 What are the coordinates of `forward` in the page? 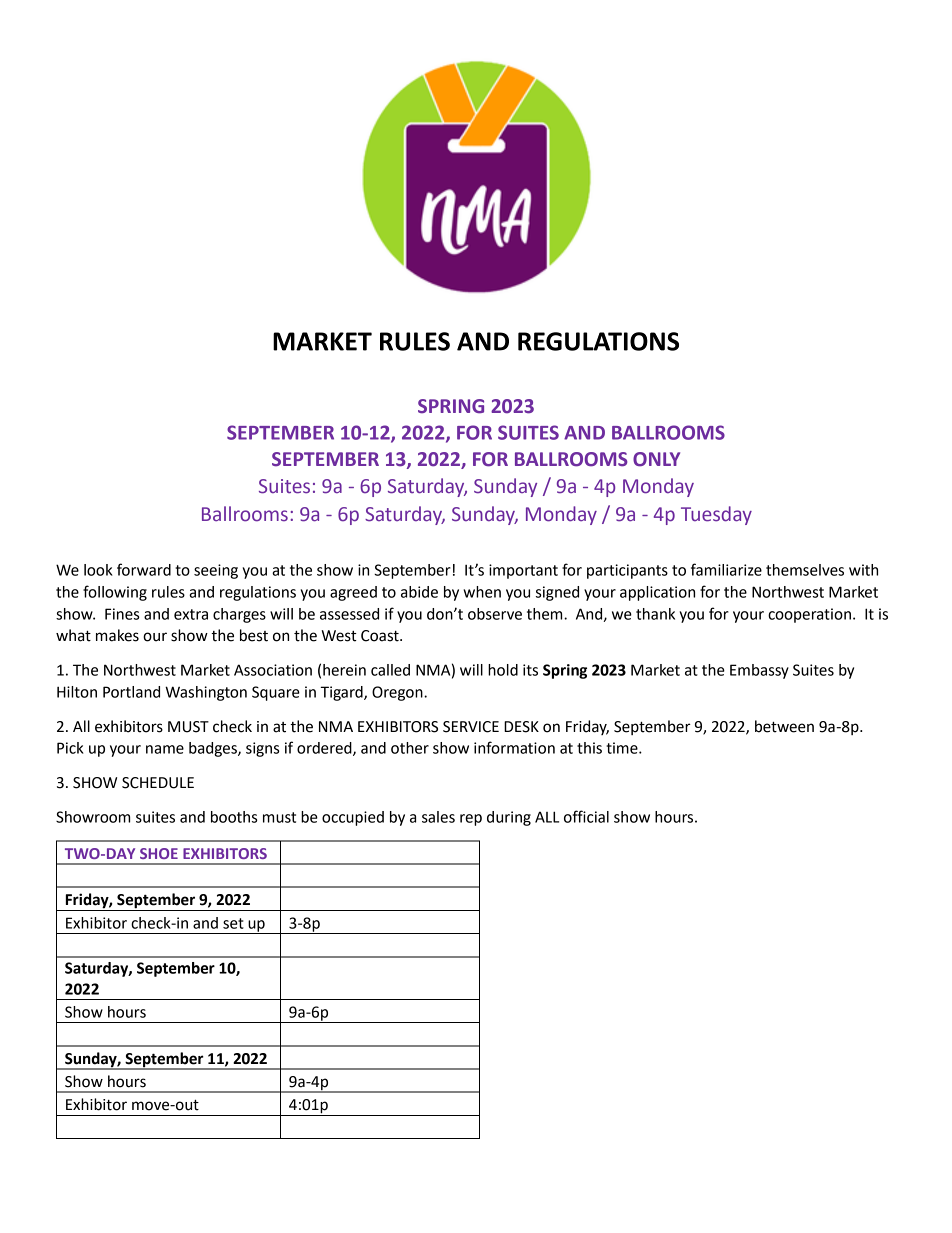 It's located at (144, 569).
